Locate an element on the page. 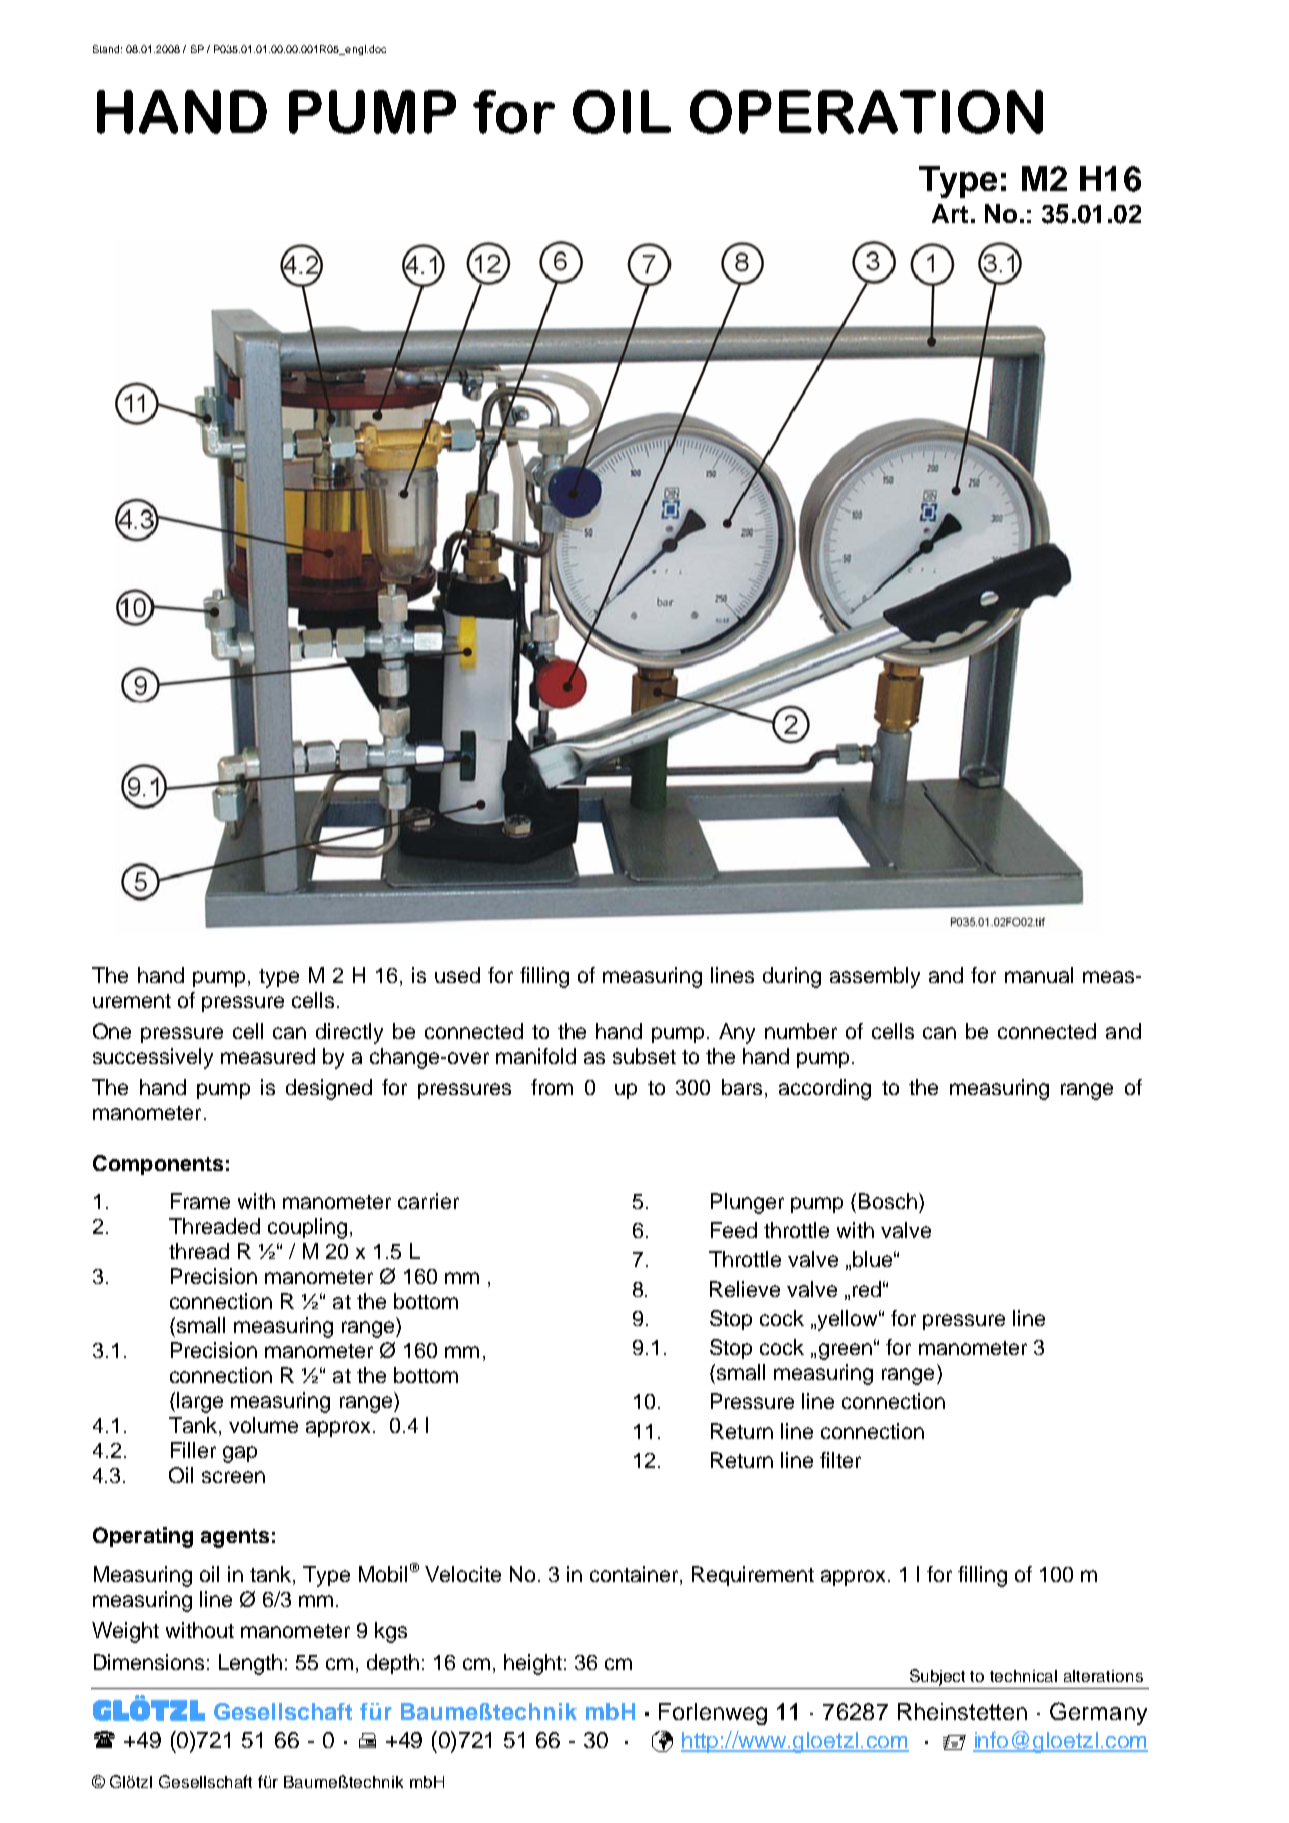 The height and width of the image is (1823, 1289). Frame is located at coordinates (200, 1201).
